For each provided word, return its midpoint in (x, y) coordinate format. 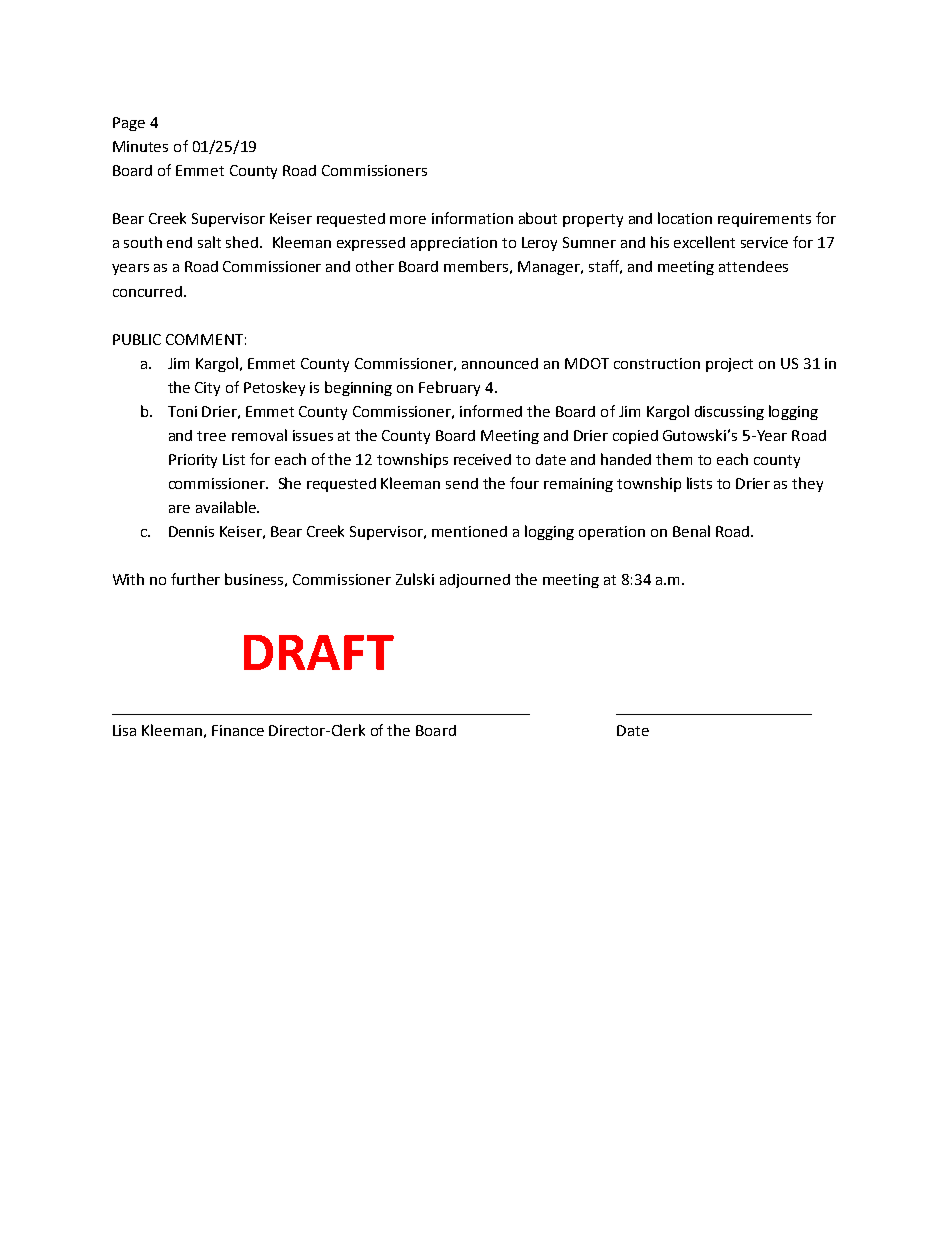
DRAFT (319, 652)
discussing (729, 413)
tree (211, 436)
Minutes (140, 146)
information (472, 218)
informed (491, 411)
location (685, 218)
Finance (238, 730)
